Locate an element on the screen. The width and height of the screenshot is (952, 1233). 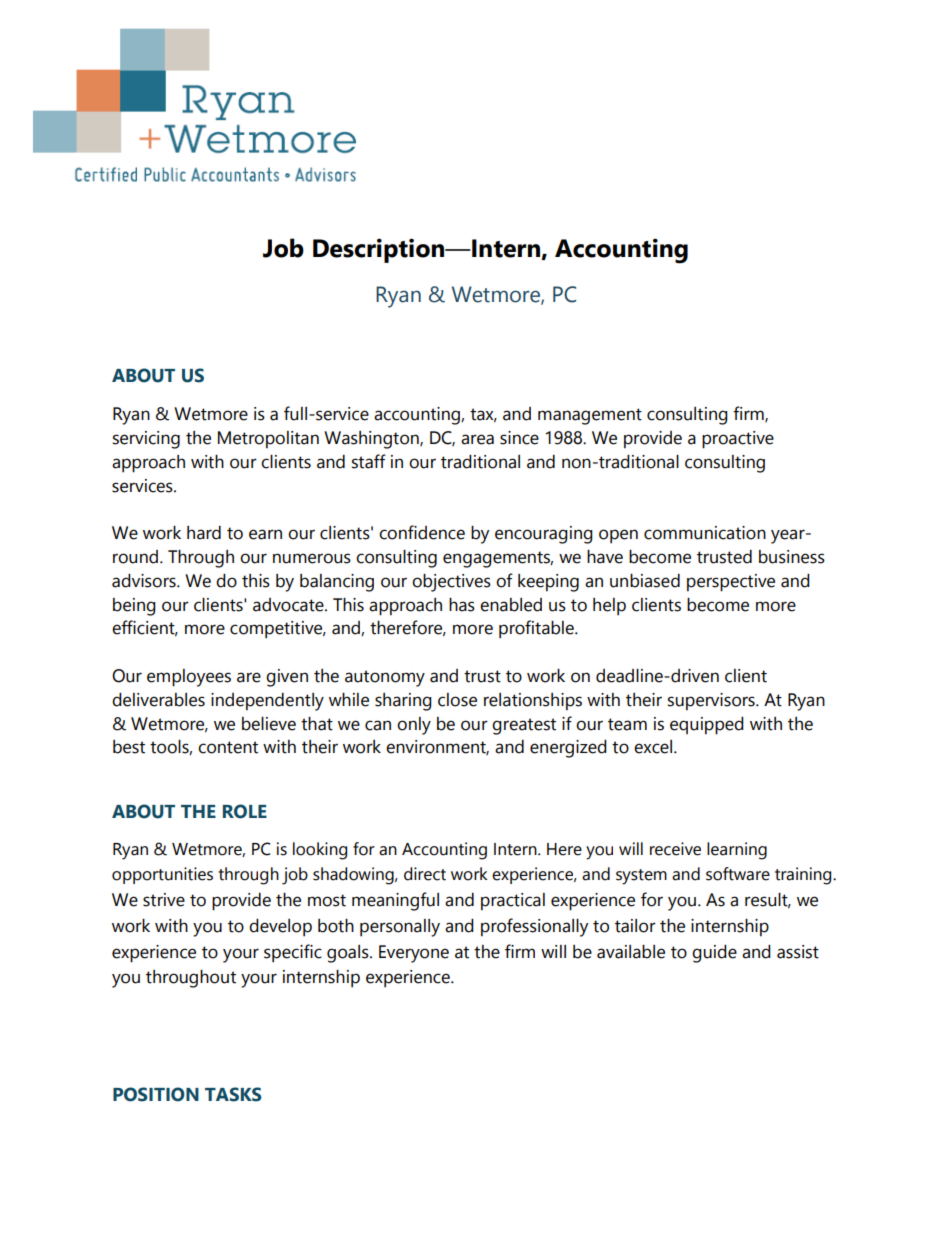
perspective is located at coordinates (731, 583).
